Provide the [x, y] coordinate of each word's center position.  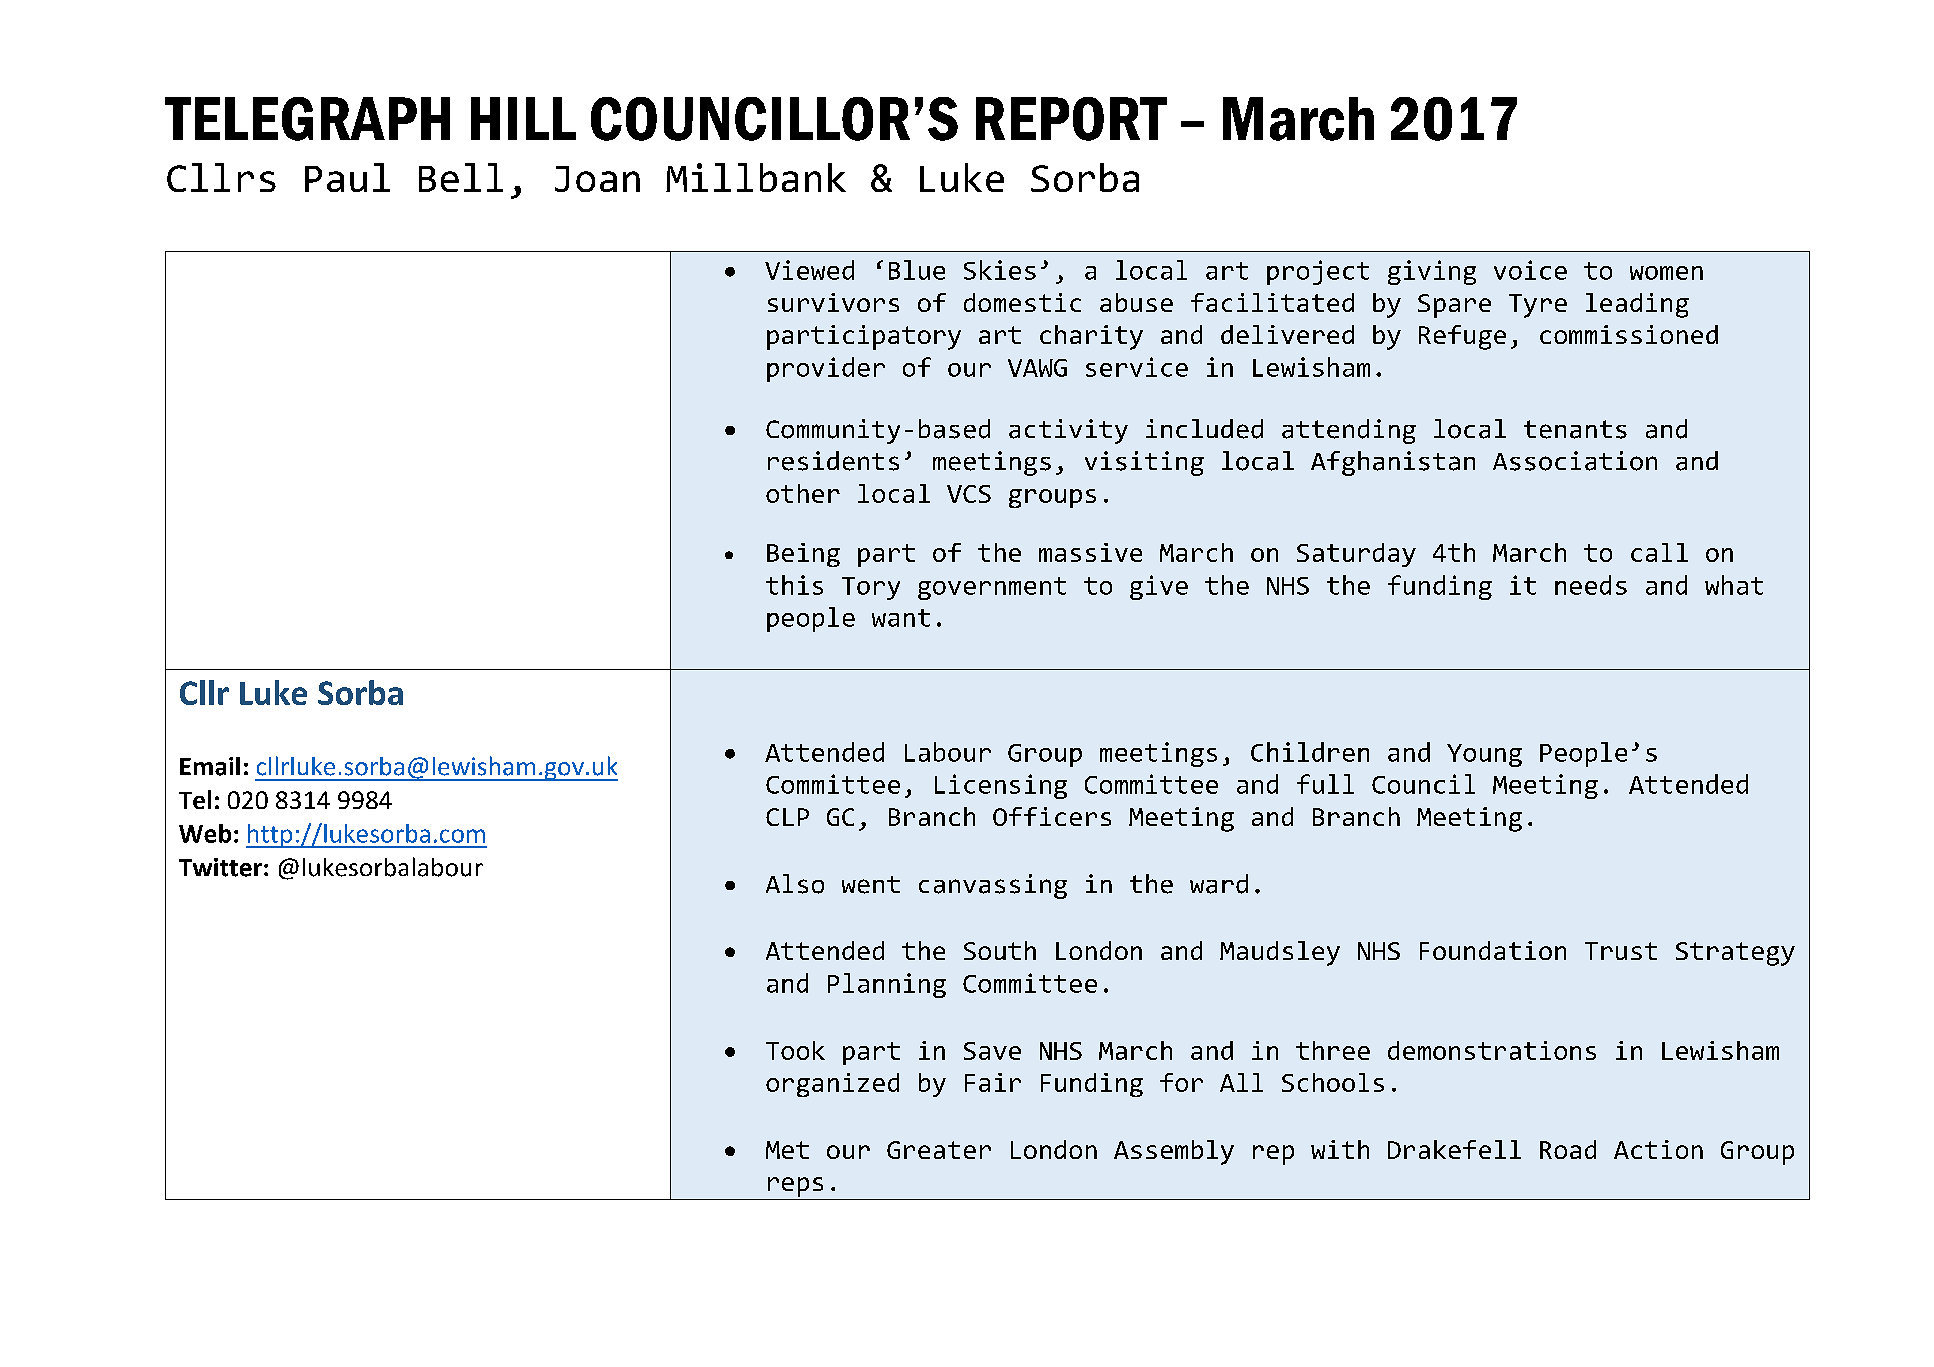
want [901, 618]
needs [1591, 585]
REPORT [1071, 119]
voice [1530, 270]
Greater [939, 1150]
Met [787, 1150]
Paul [347, 177]
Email [210, 766]
